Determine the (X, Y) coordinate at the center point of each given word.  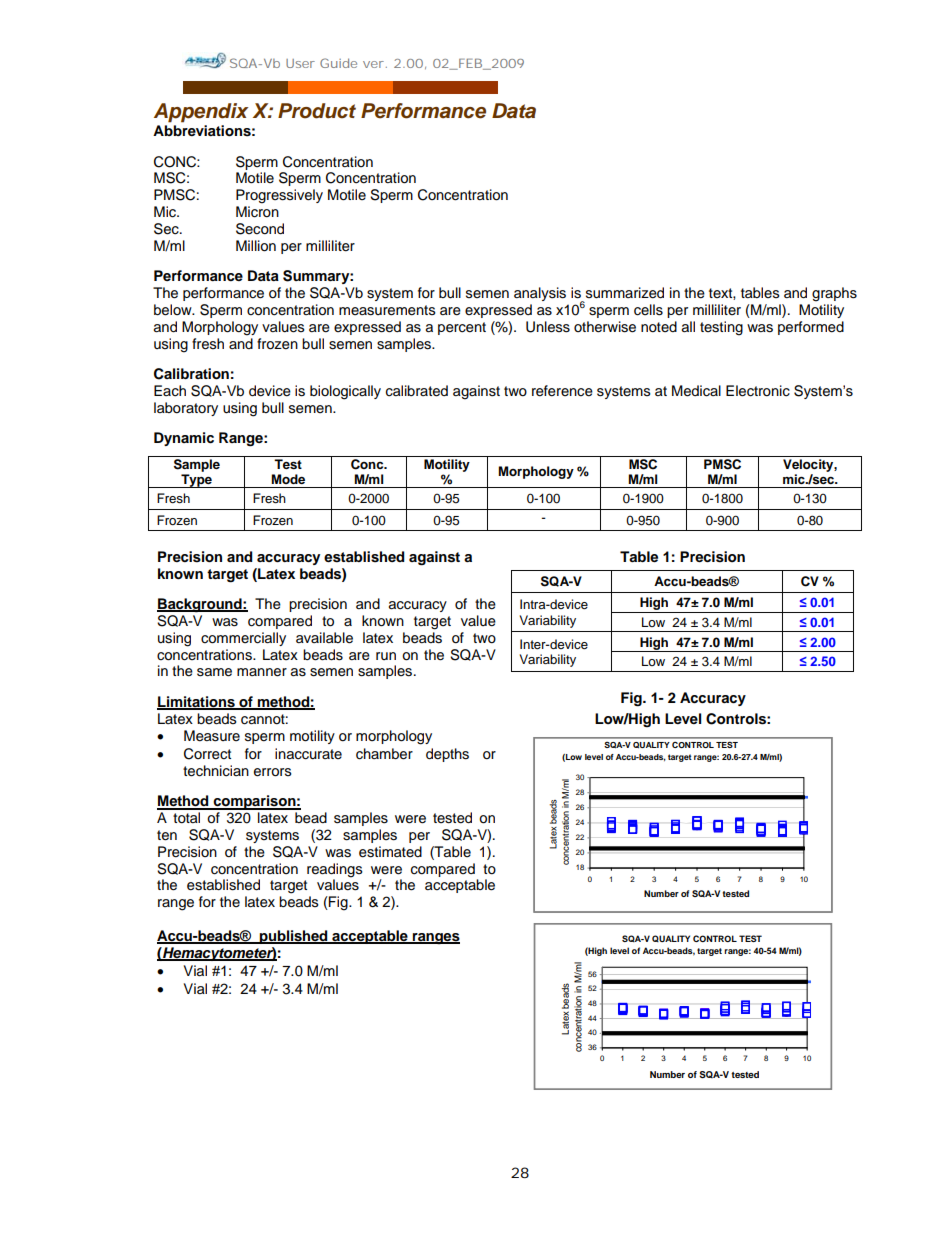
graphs (834, 294)
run (386, 656)
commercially (243, 639)
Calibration (191, 374)
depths (447, 755)
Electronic (758, 391)
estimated (390, 852)
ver (373, 64)
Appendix (201, 113)
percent (462, 328)
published (294, 937)
